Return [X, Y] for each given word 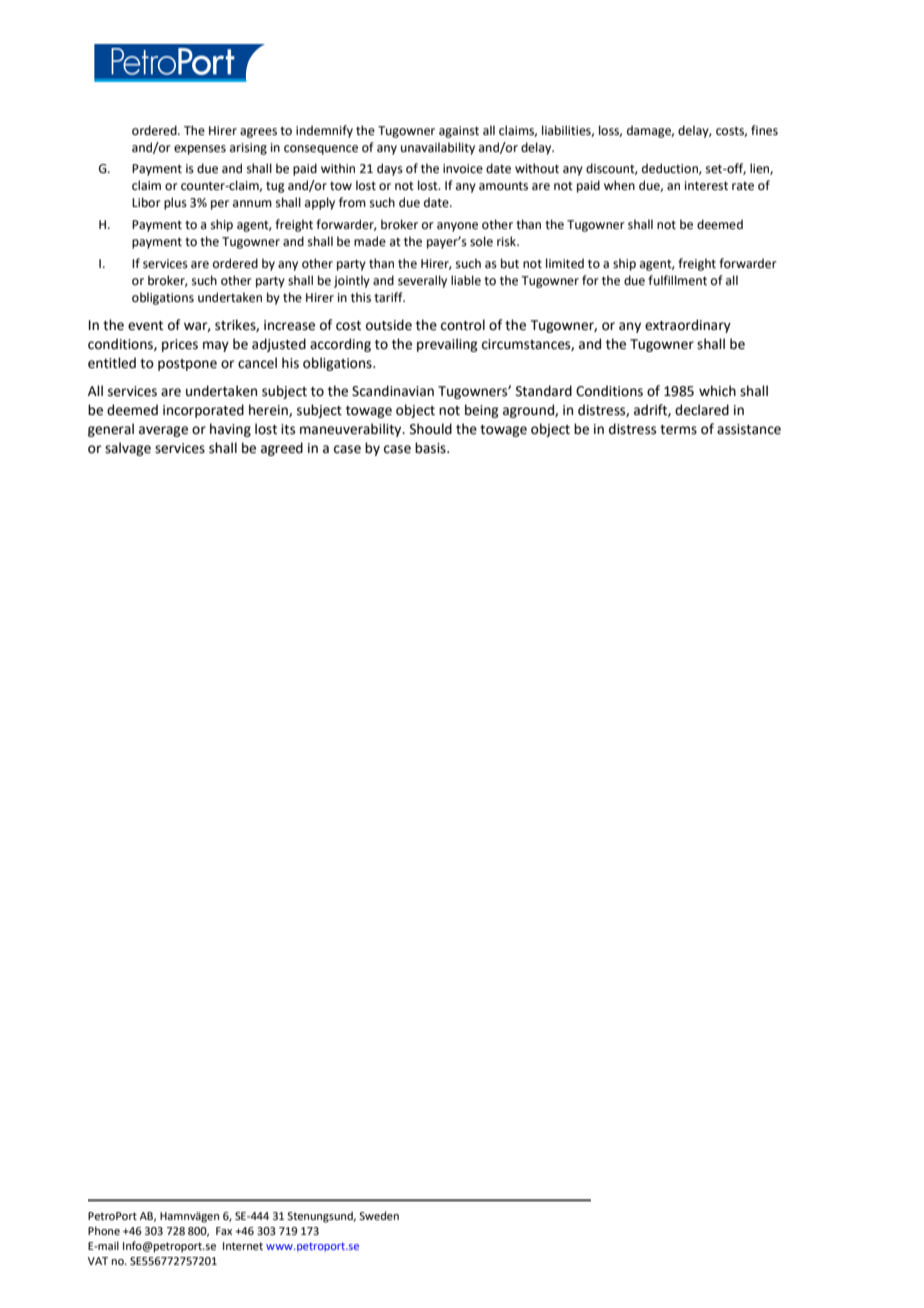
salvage [128, 449]
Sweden [379, 1215]
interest [706, 186]
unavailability [438, 148]
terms [678, 430]
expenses [200, 150]
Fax [224, 1231]
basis [431, 448]
